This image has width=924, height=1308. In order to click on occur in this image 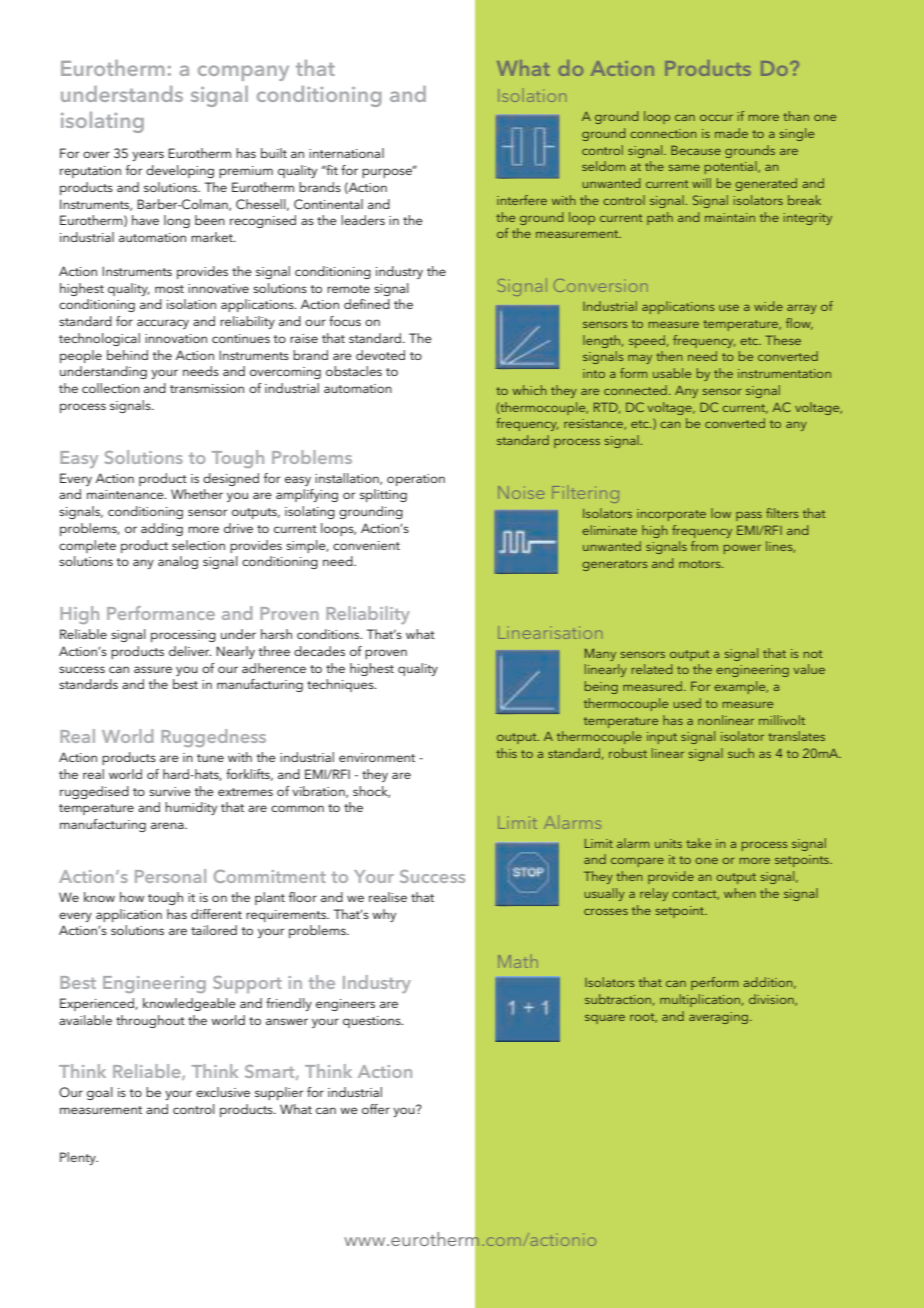, I will do `click(716, 118)`.
